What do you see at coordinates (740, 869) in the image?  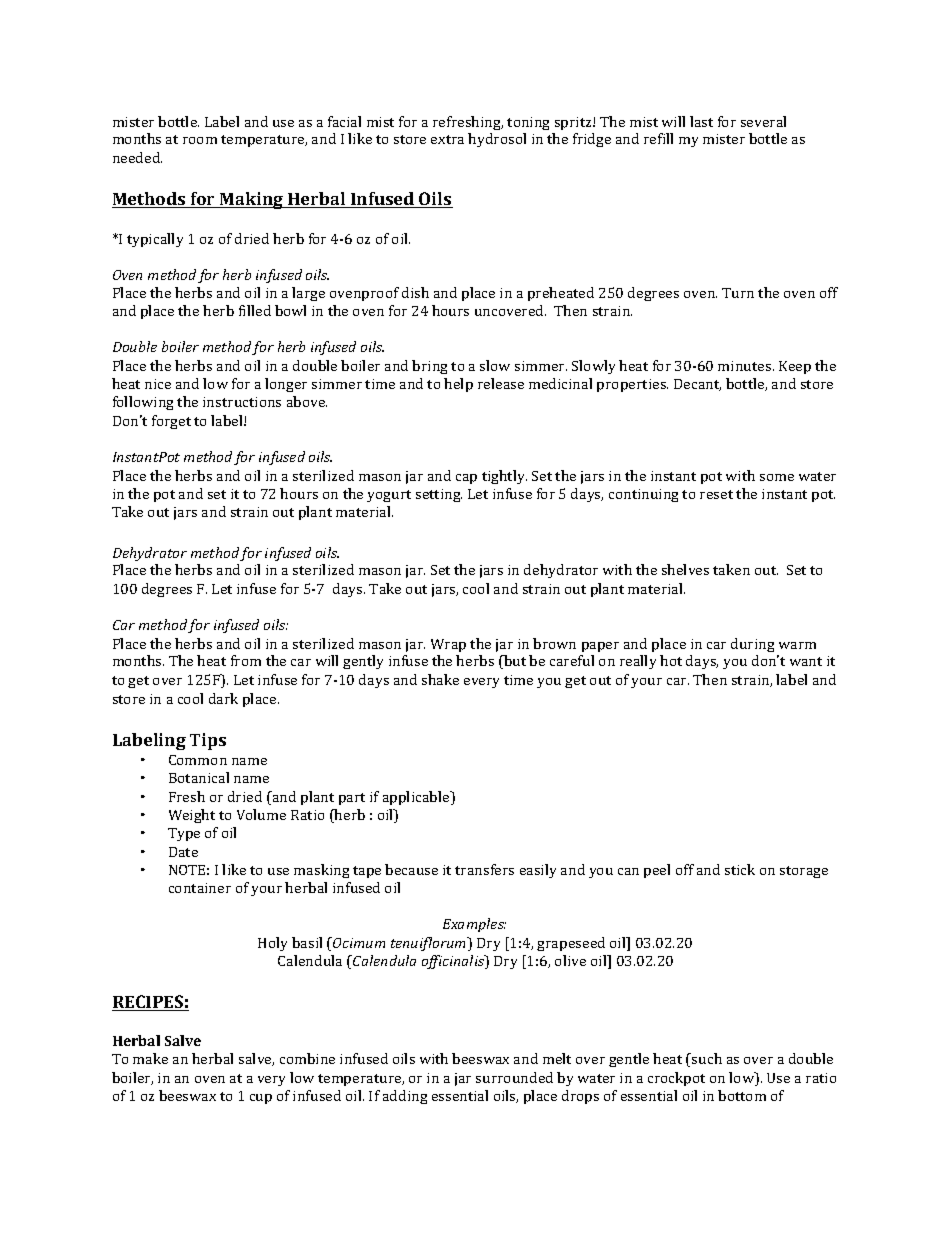 I see `stick` at bounding box center [740, 869].
